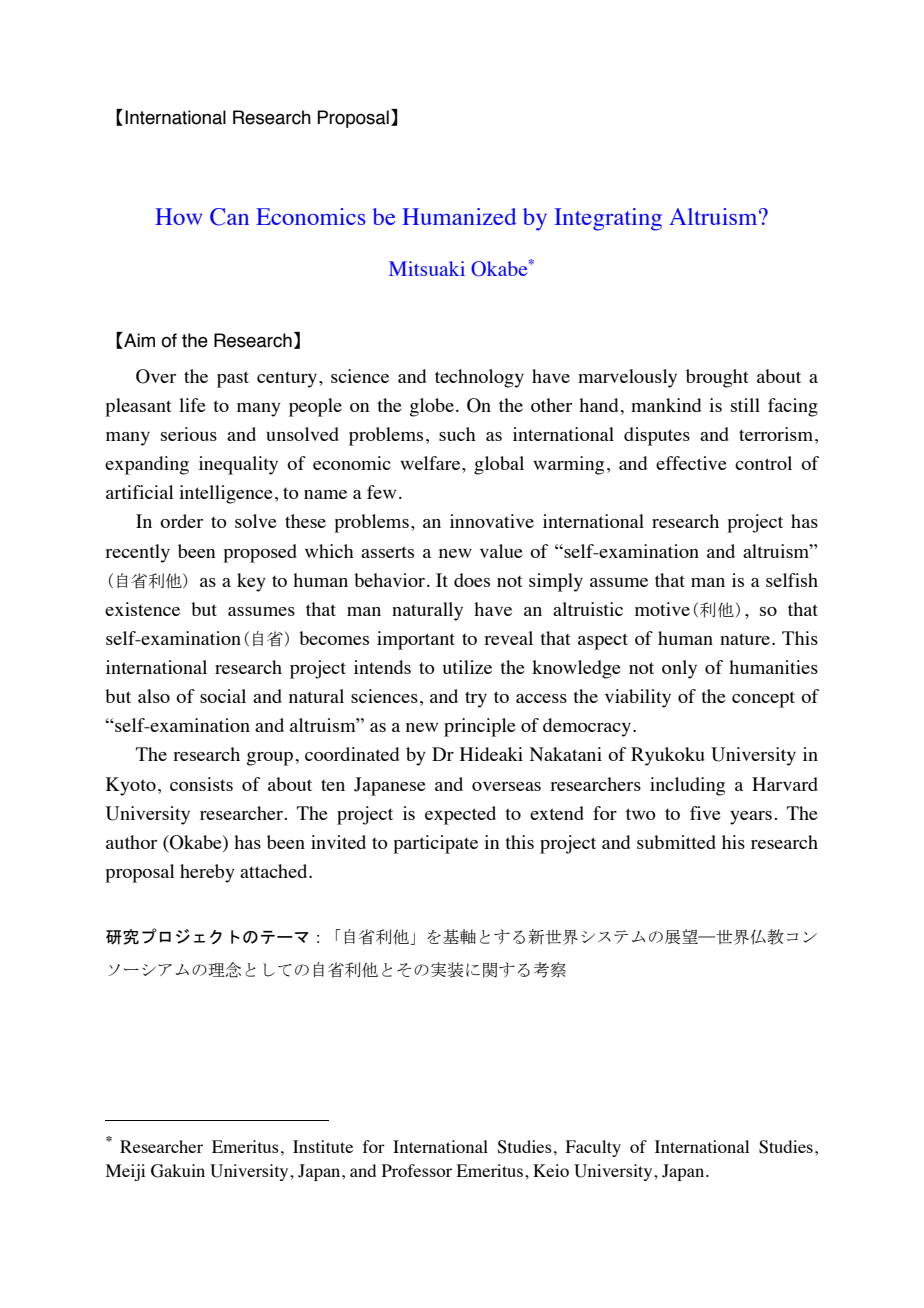 The height and width of the page is (1308, 924). Describe the element at coordinates (229, 217) in the page. I see `Can` at that location.
